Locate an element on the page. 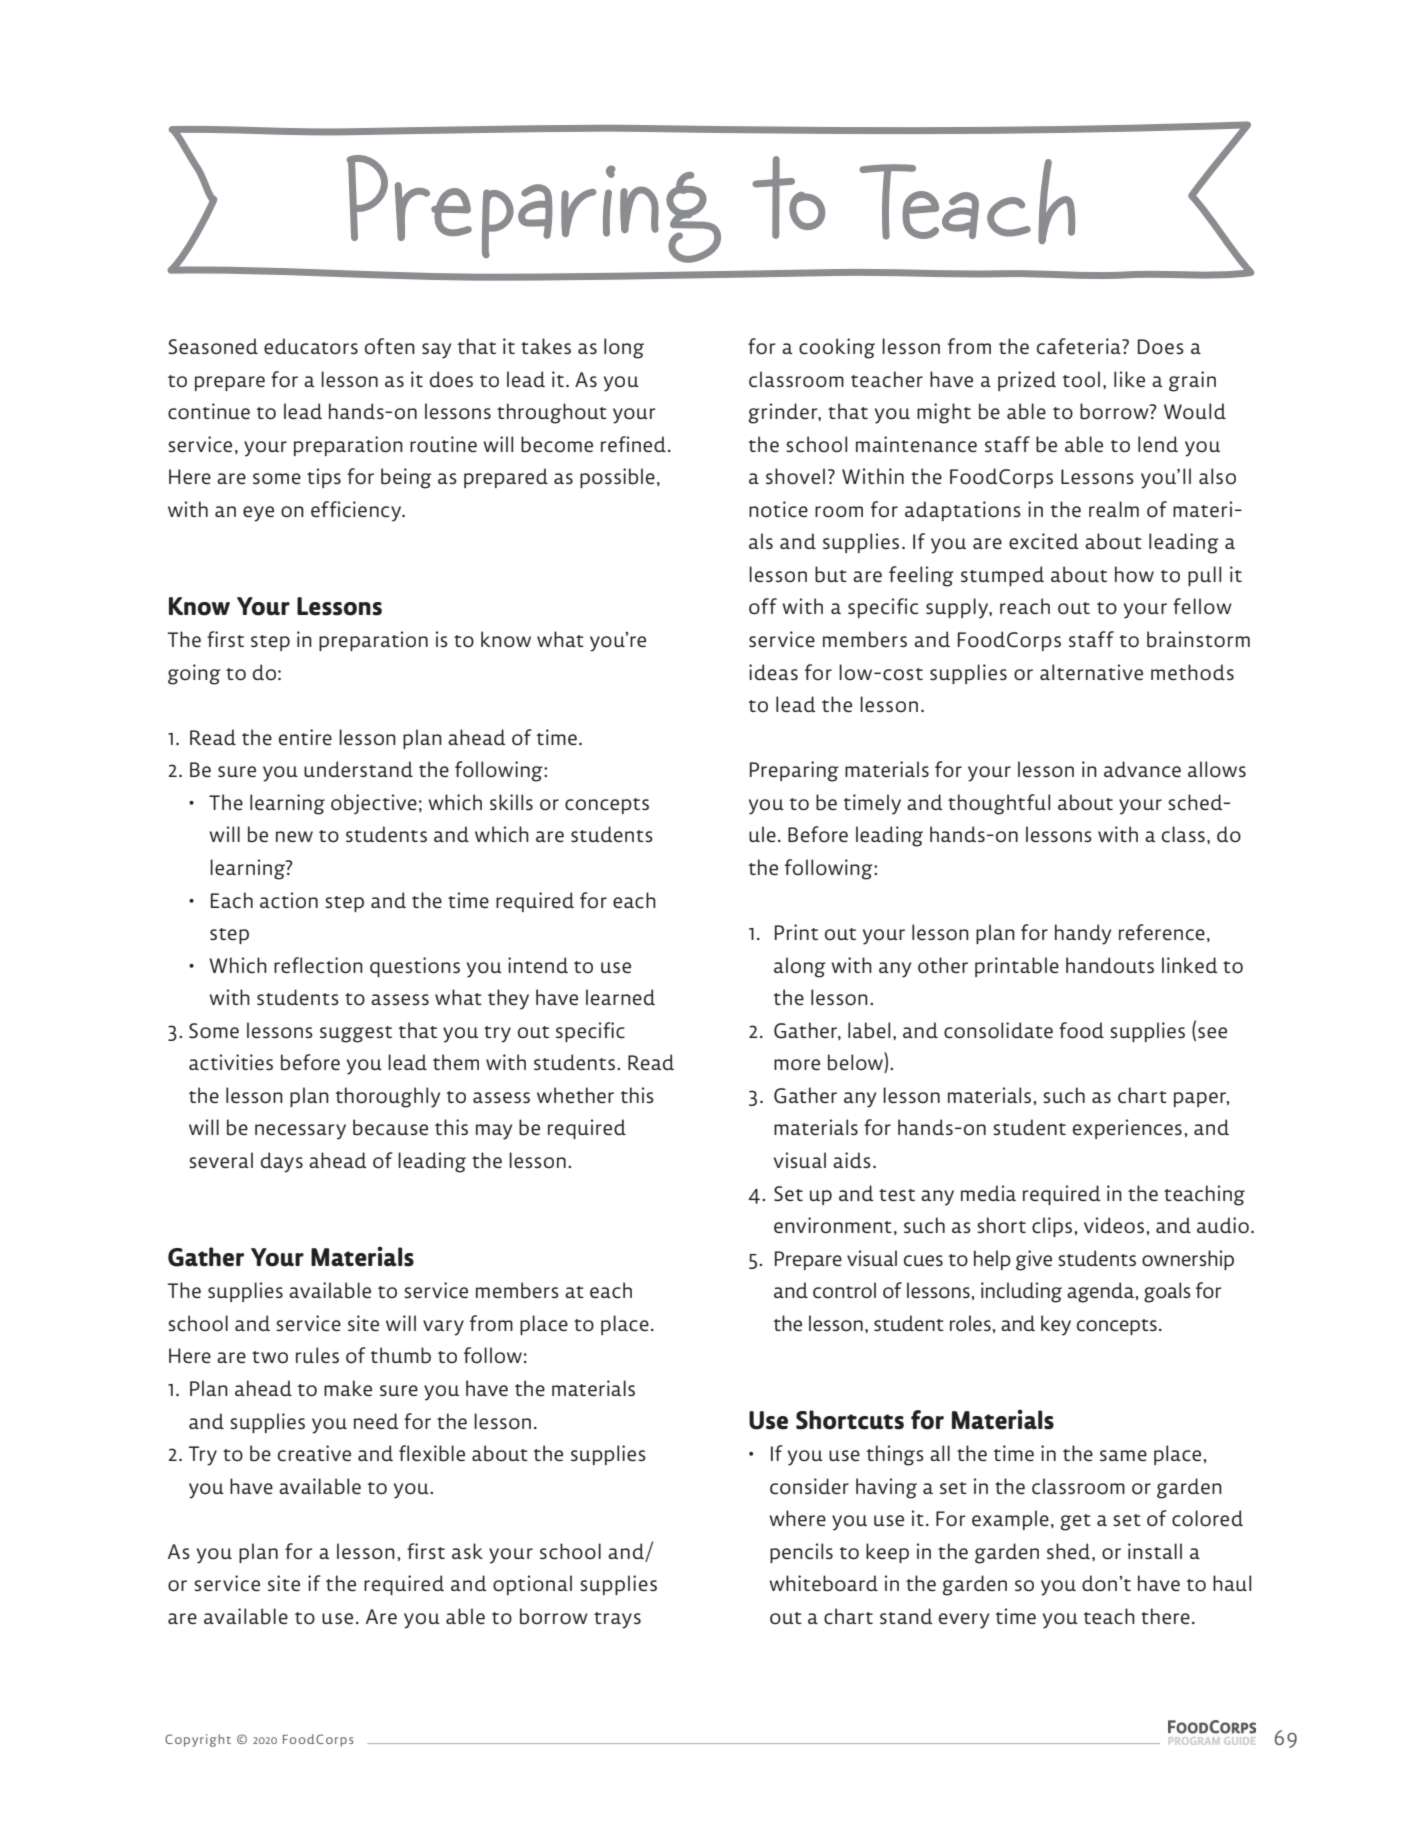  like is located at coordinates (1129, 379).
